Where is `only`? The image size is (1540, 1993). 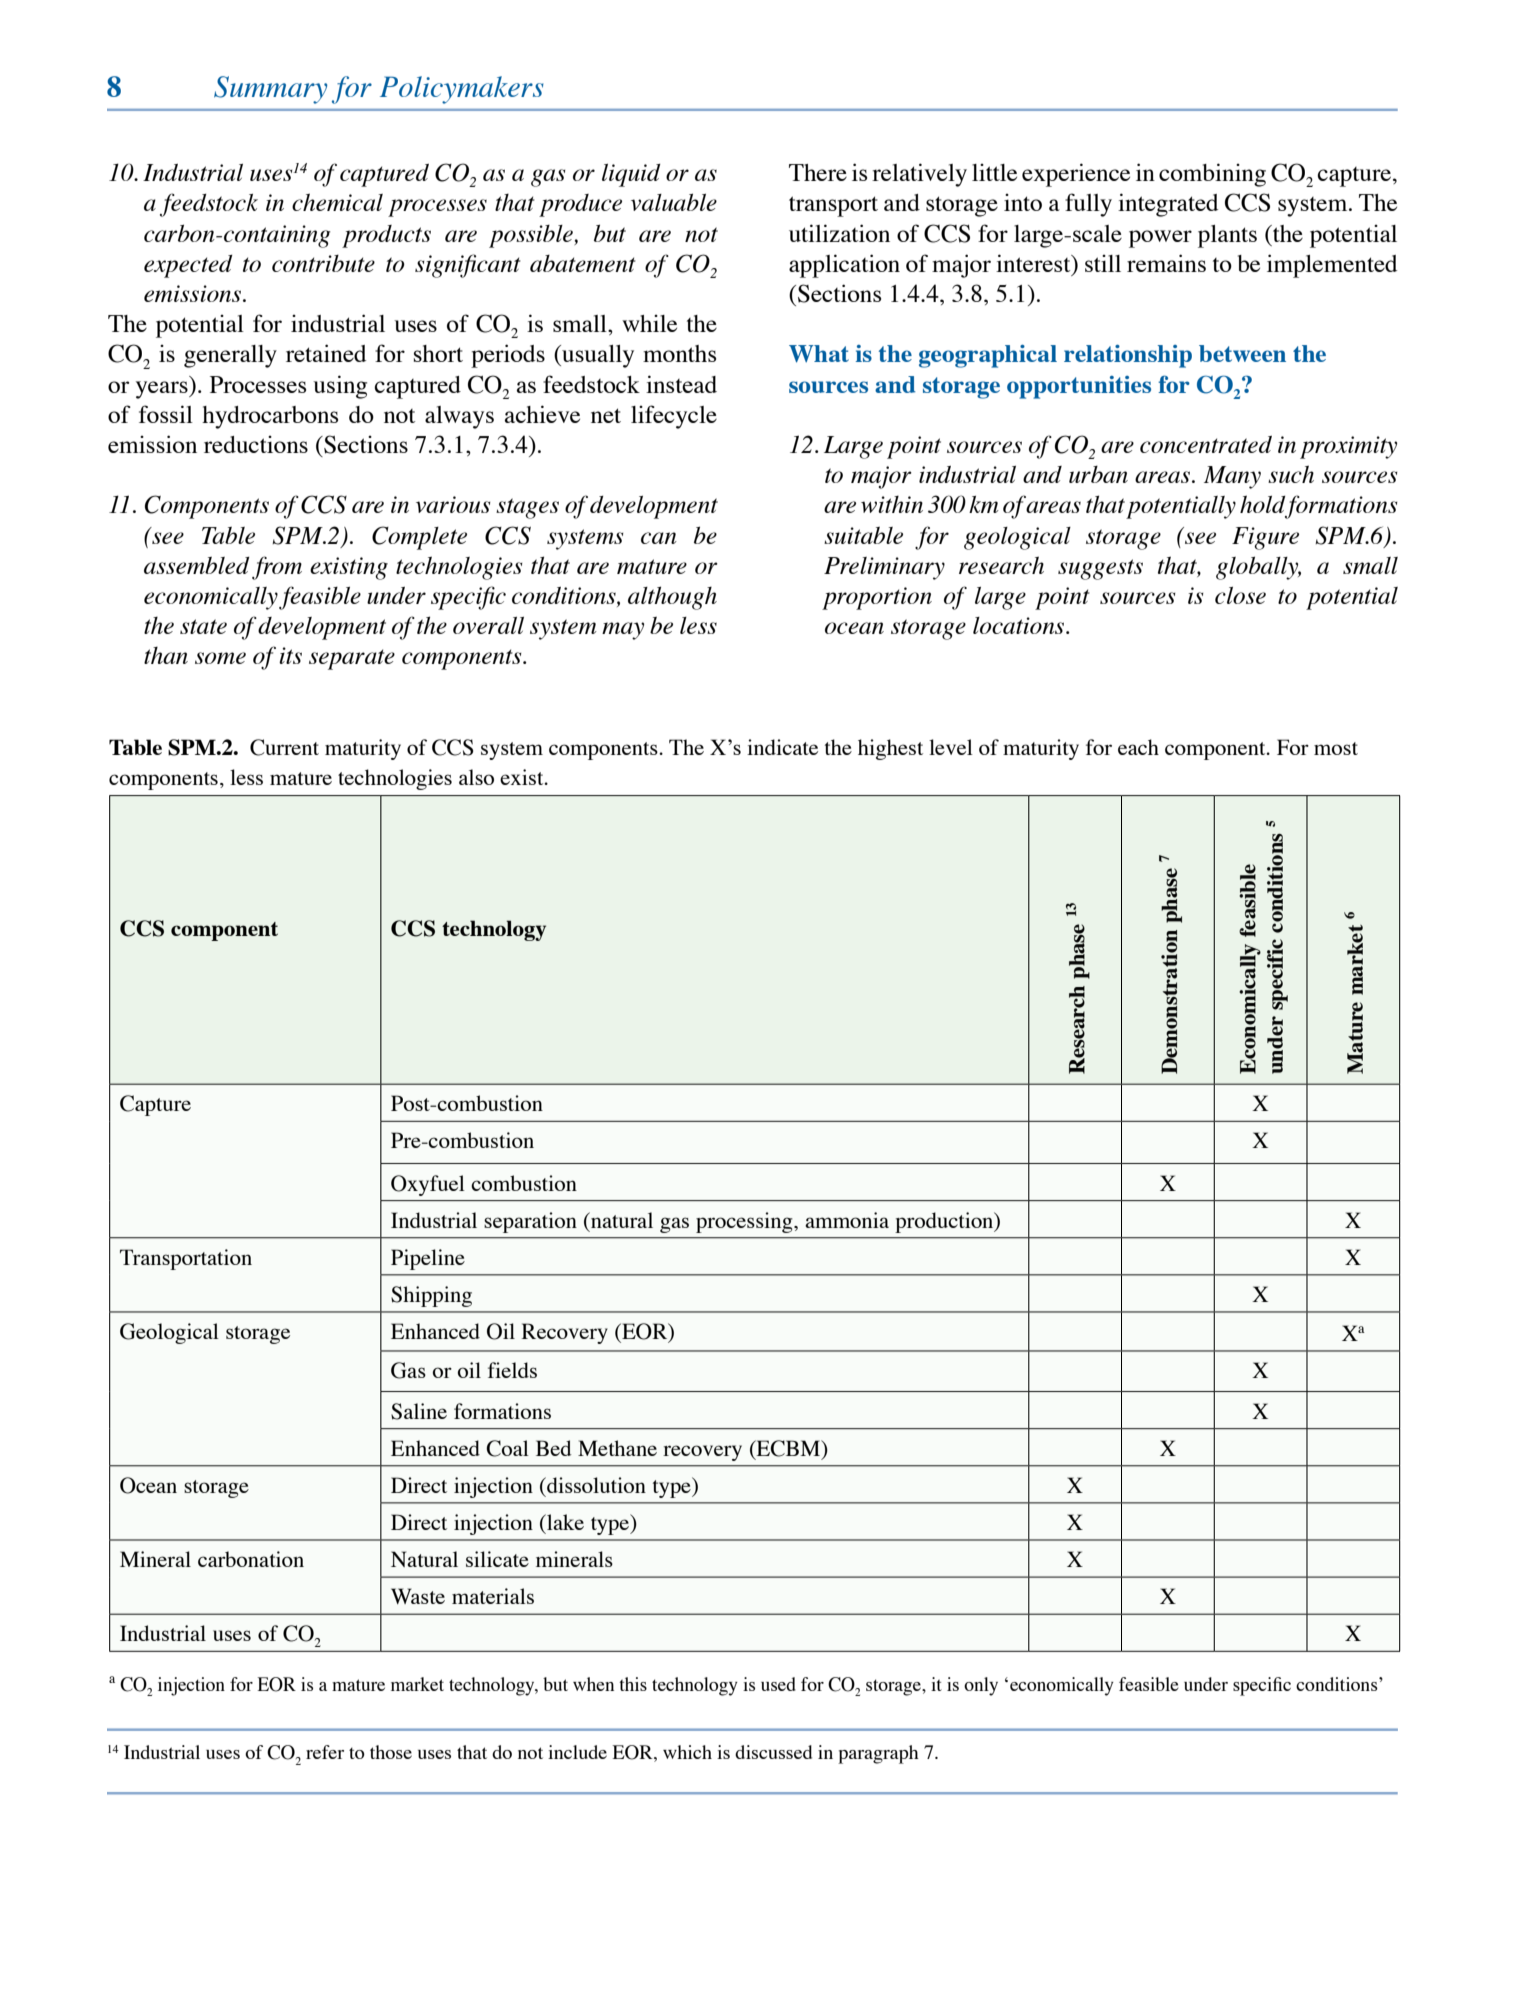
only is located at coordinates (981, 1686).
